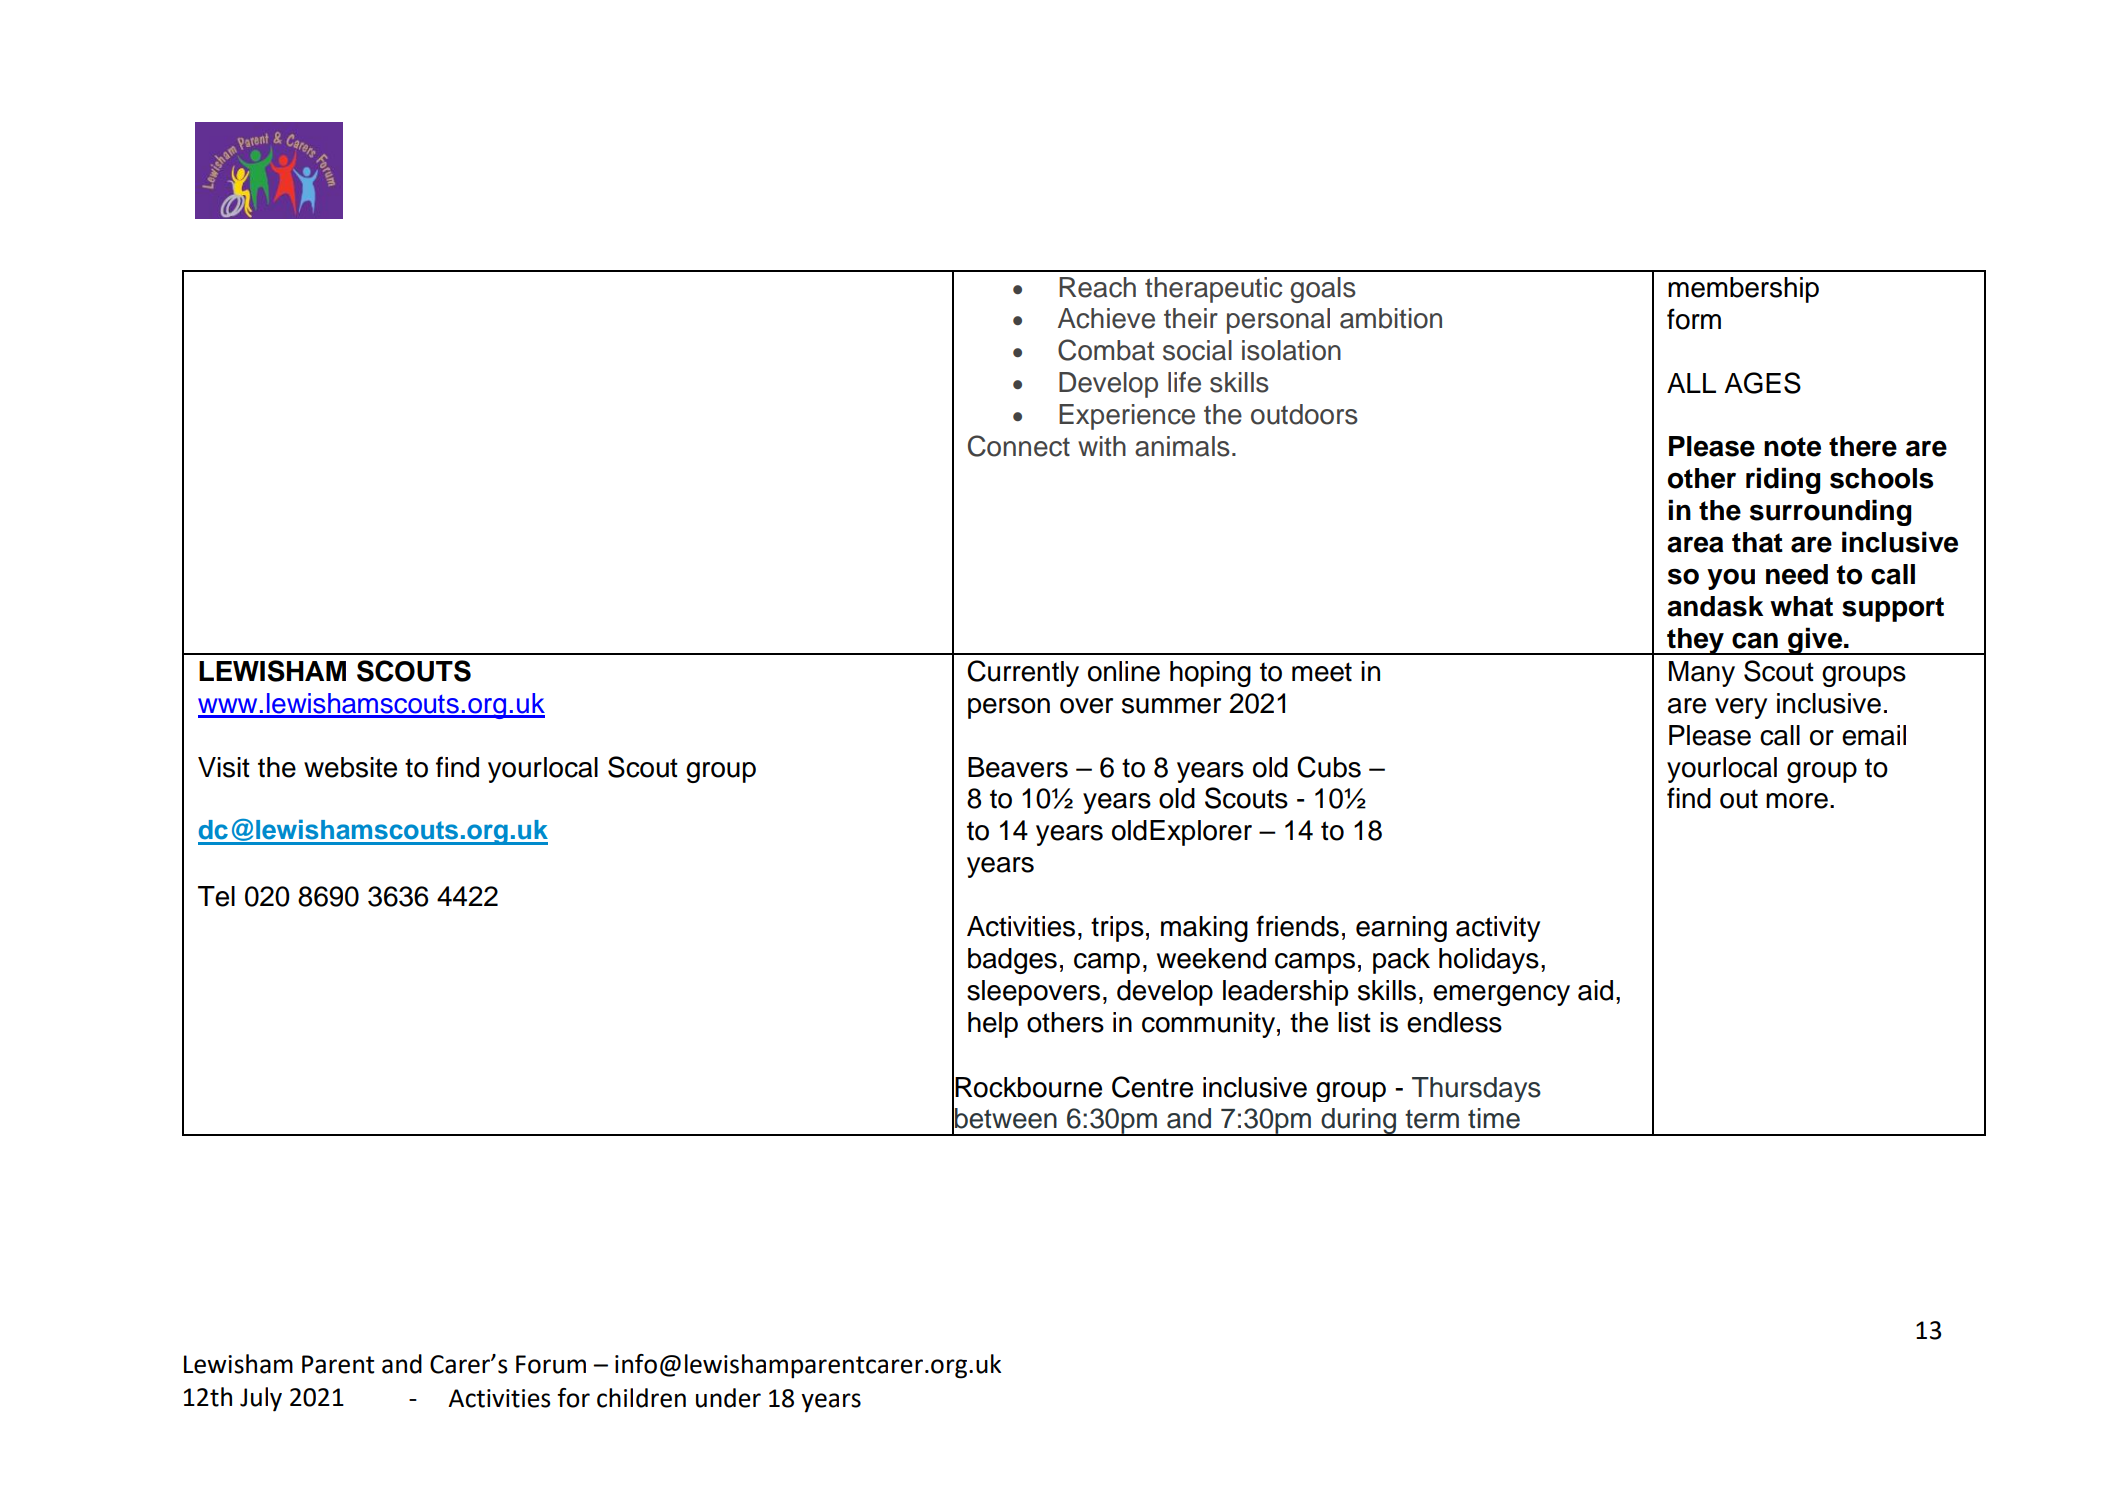 This image has height=1502, width=2124. Describe the element at coordinates (1023, 673) in the image. I see `Currently` at that location.
